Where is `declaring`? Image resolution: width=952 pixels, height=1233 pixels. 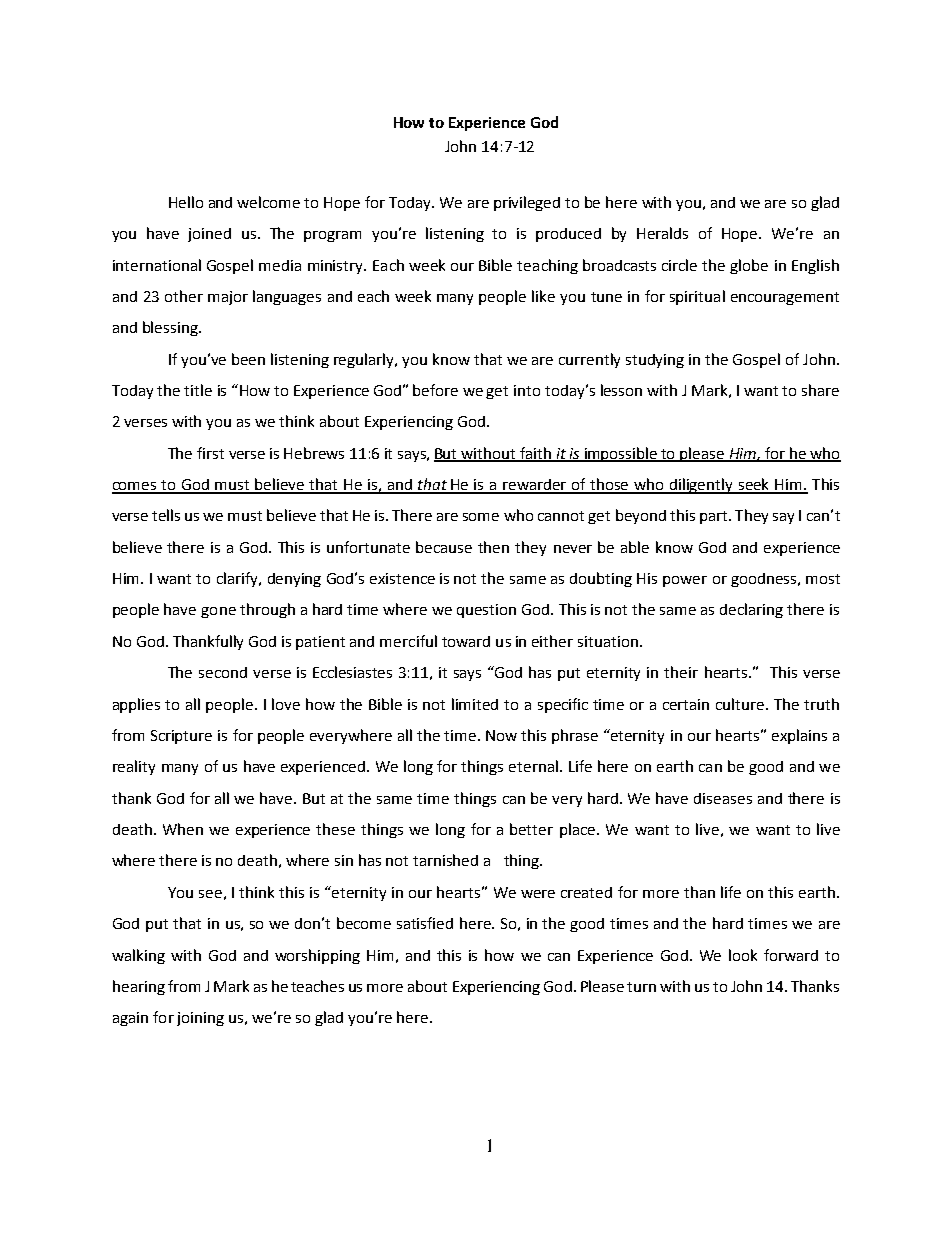 declaring is located at coordinates (751, 610).
